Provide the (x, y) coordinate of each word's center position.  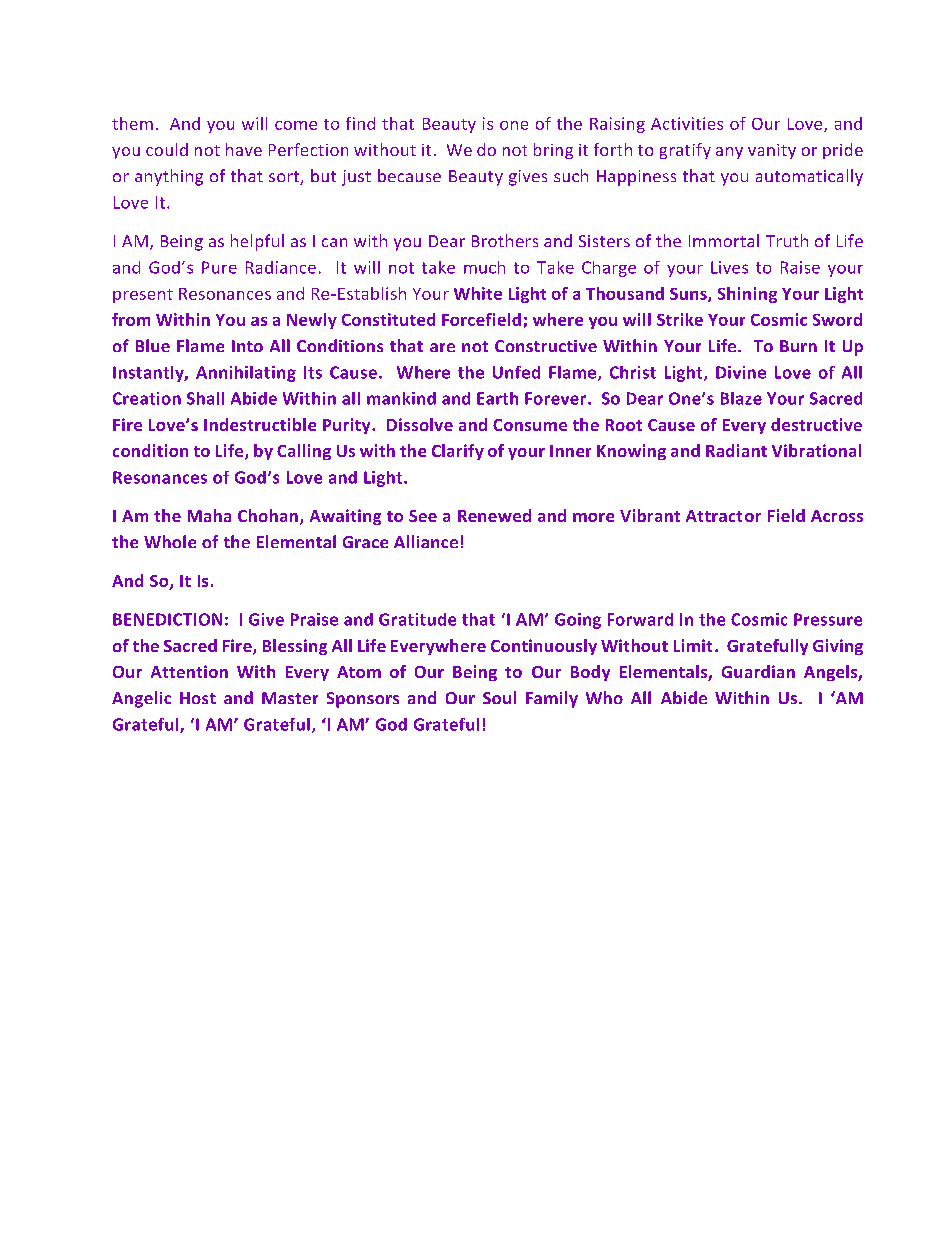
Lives (729, 267)
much (484, 267)
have (244, 149)
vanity (772, 151)
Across (837, 516)
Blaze (741, 398)
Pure (219, 267)
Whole (170, 541)
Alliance (426, 541)
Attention (189, 671)
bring (553, 151)
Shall (205, 398)
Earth (497, 398)
